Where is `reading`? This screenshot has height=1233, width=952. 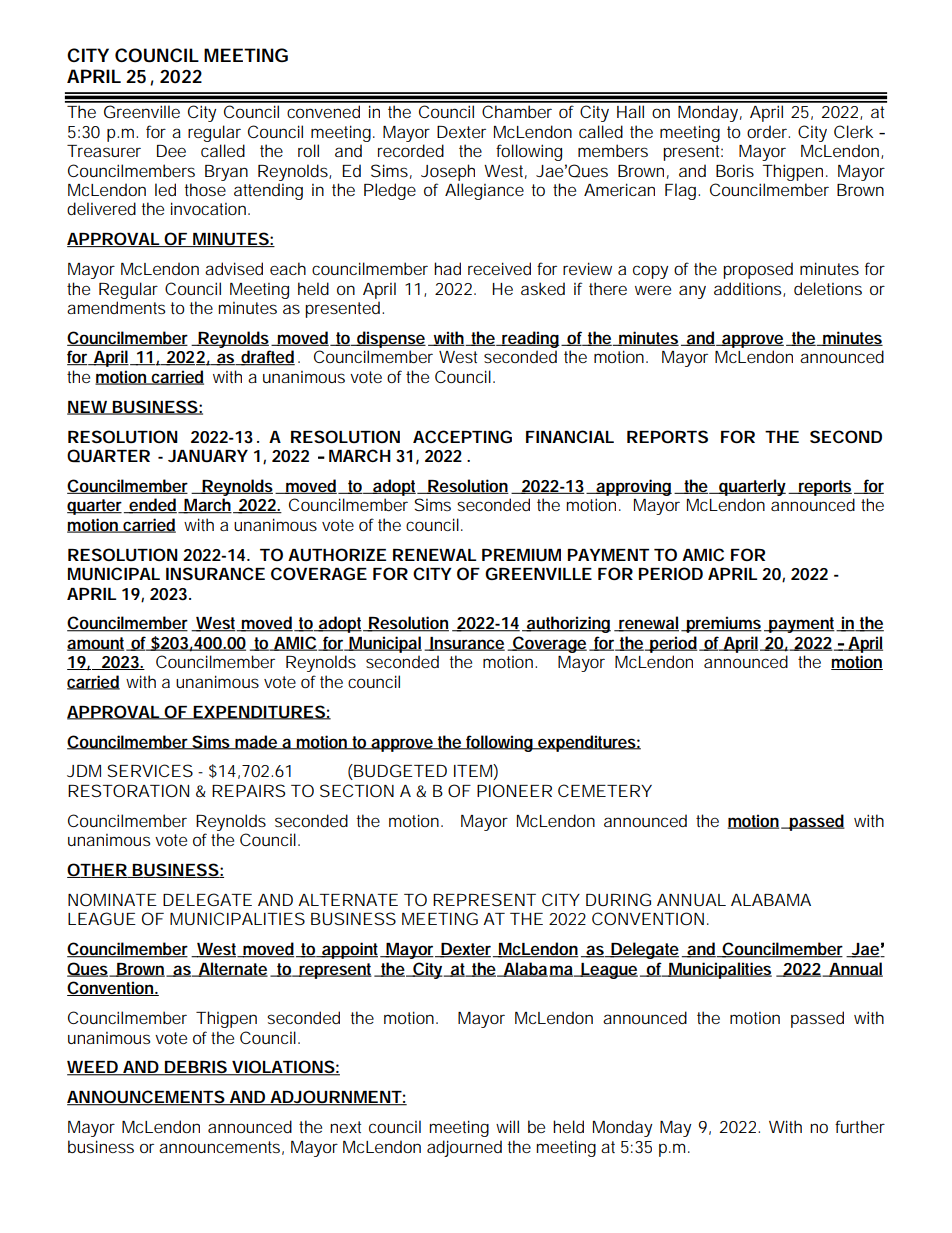
reading is located at coordinates (530, 339).
